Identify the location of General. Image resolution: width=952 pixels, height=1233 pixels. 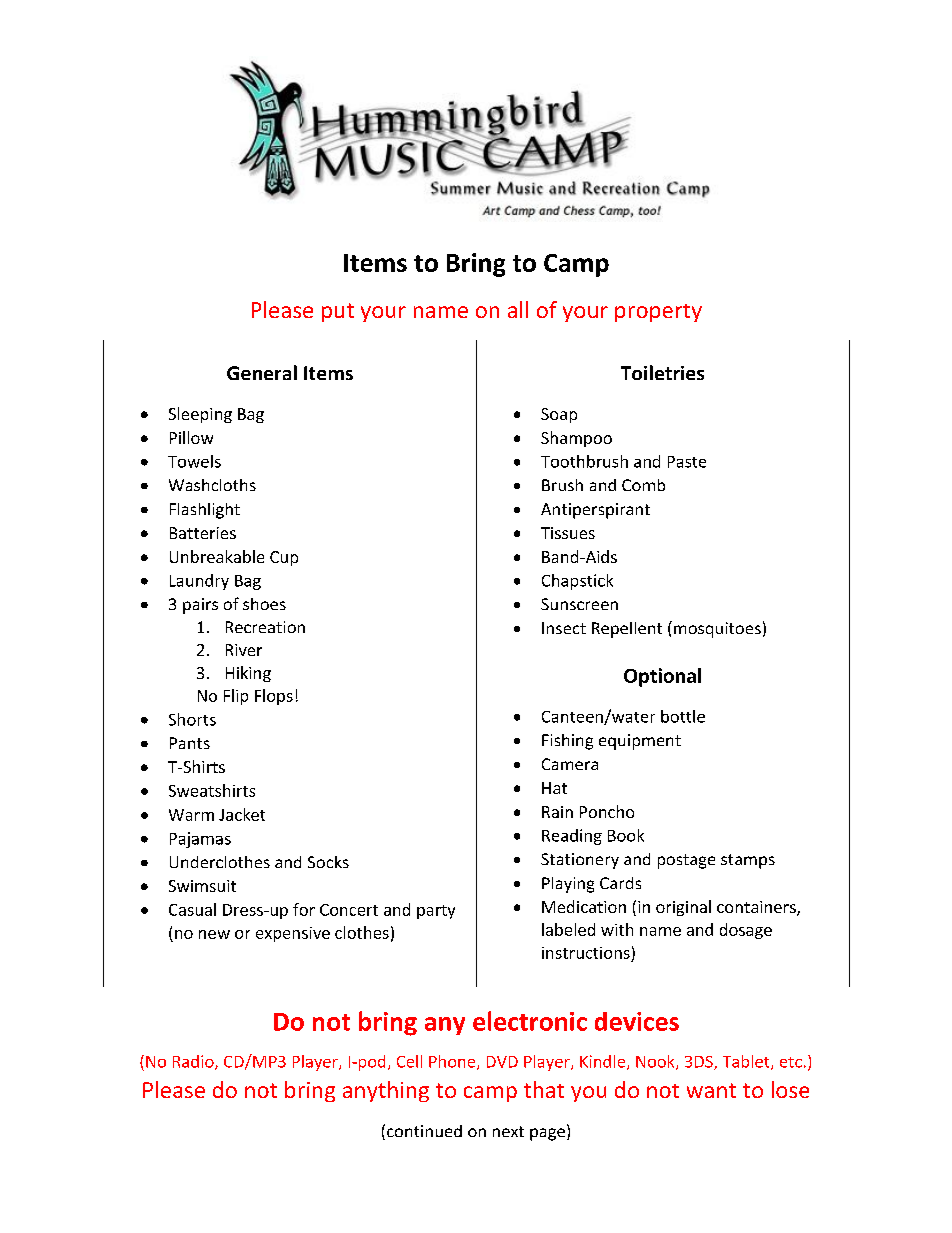
(262, 372).
